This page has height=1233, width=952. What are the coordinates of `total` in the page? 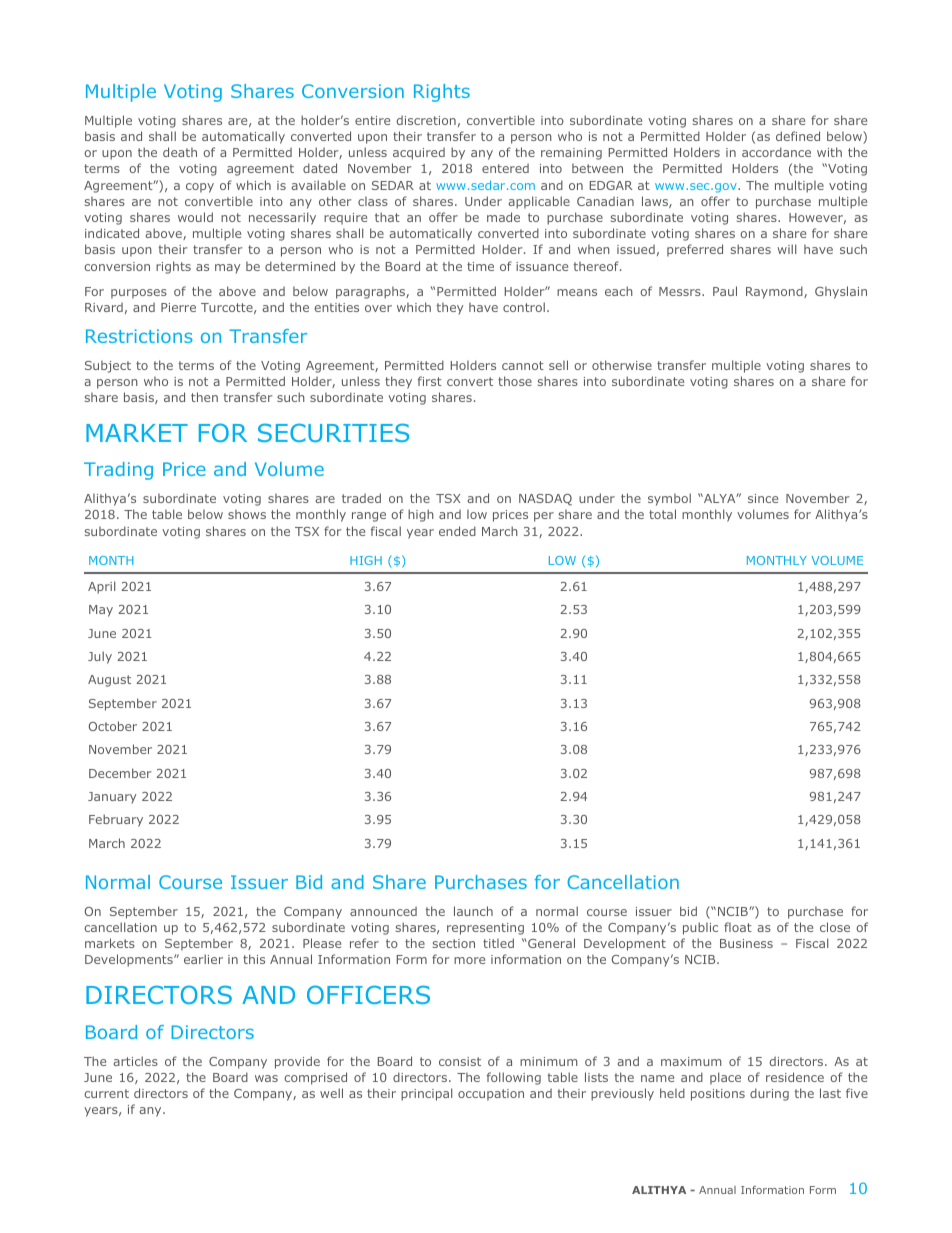 It's located at (662, 514).
